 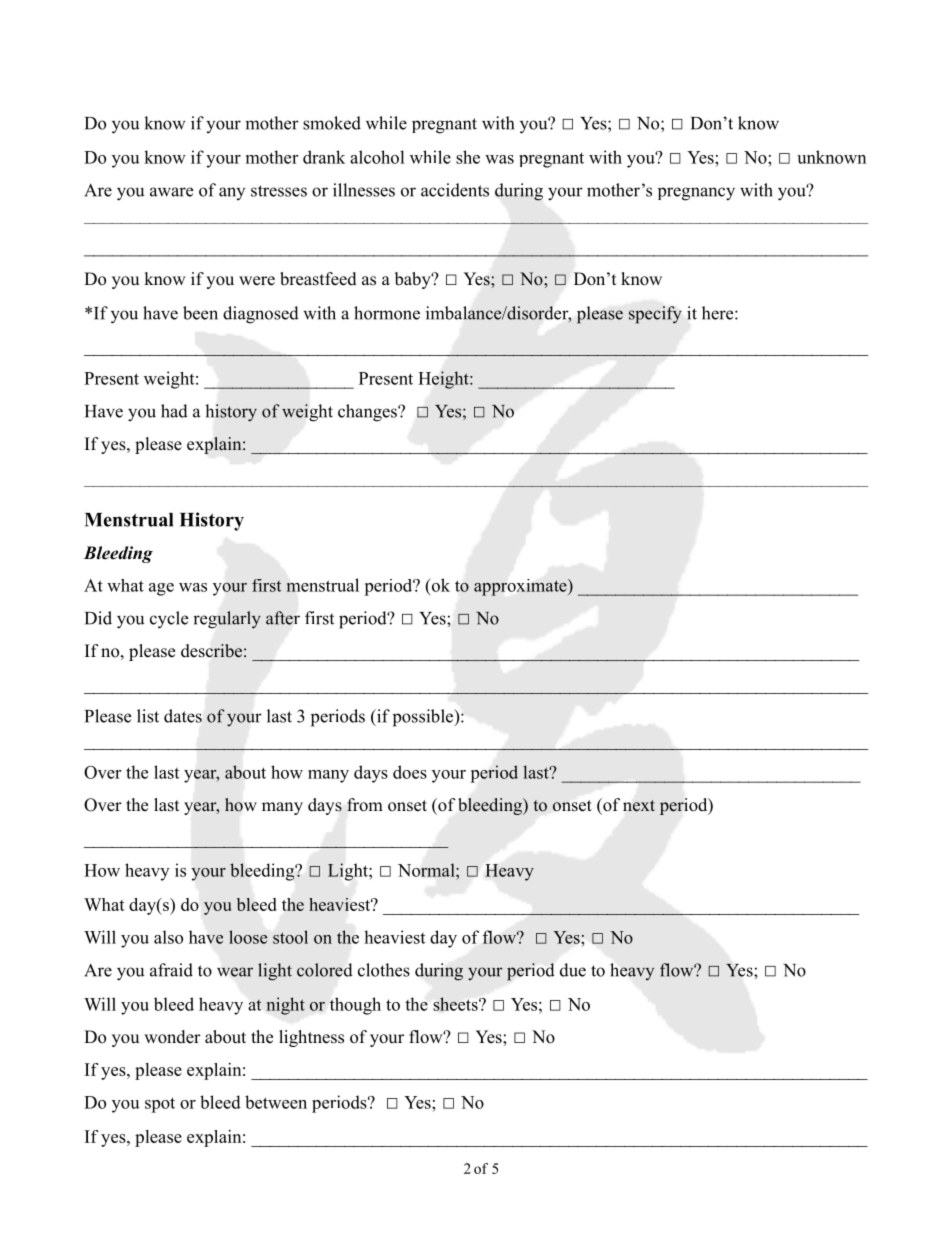 I want to click on due, so click(x=573, y=970).
